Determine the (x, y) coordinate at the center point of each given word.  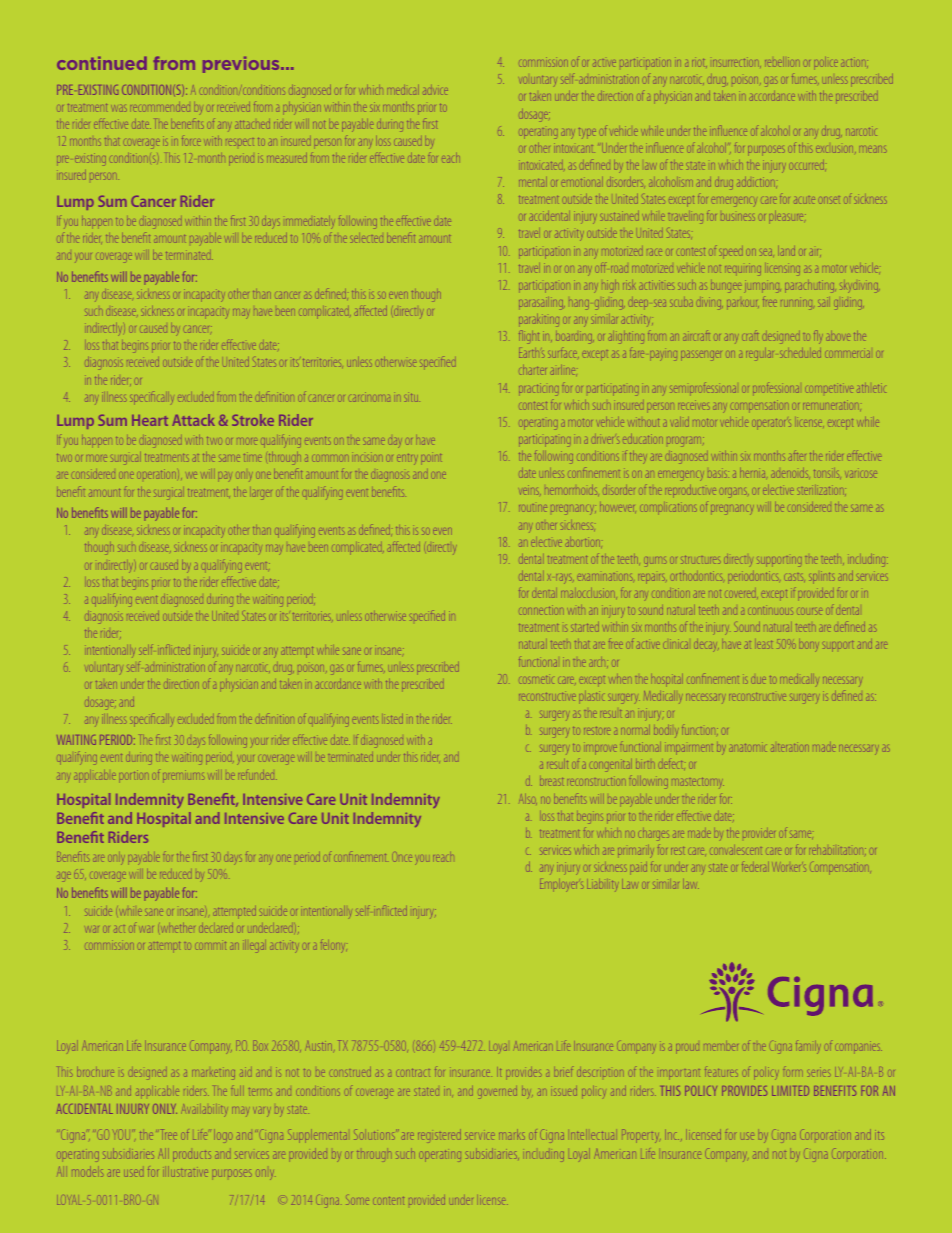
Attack (193, 420)
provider (759, 833)
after (797, 457)
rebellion (781, 62)
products (192, 1156)
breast (551, 782)
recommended (161, 108)
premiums (183, 775)
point (432, 458)
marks (512, 1134)
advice (435, 91)
